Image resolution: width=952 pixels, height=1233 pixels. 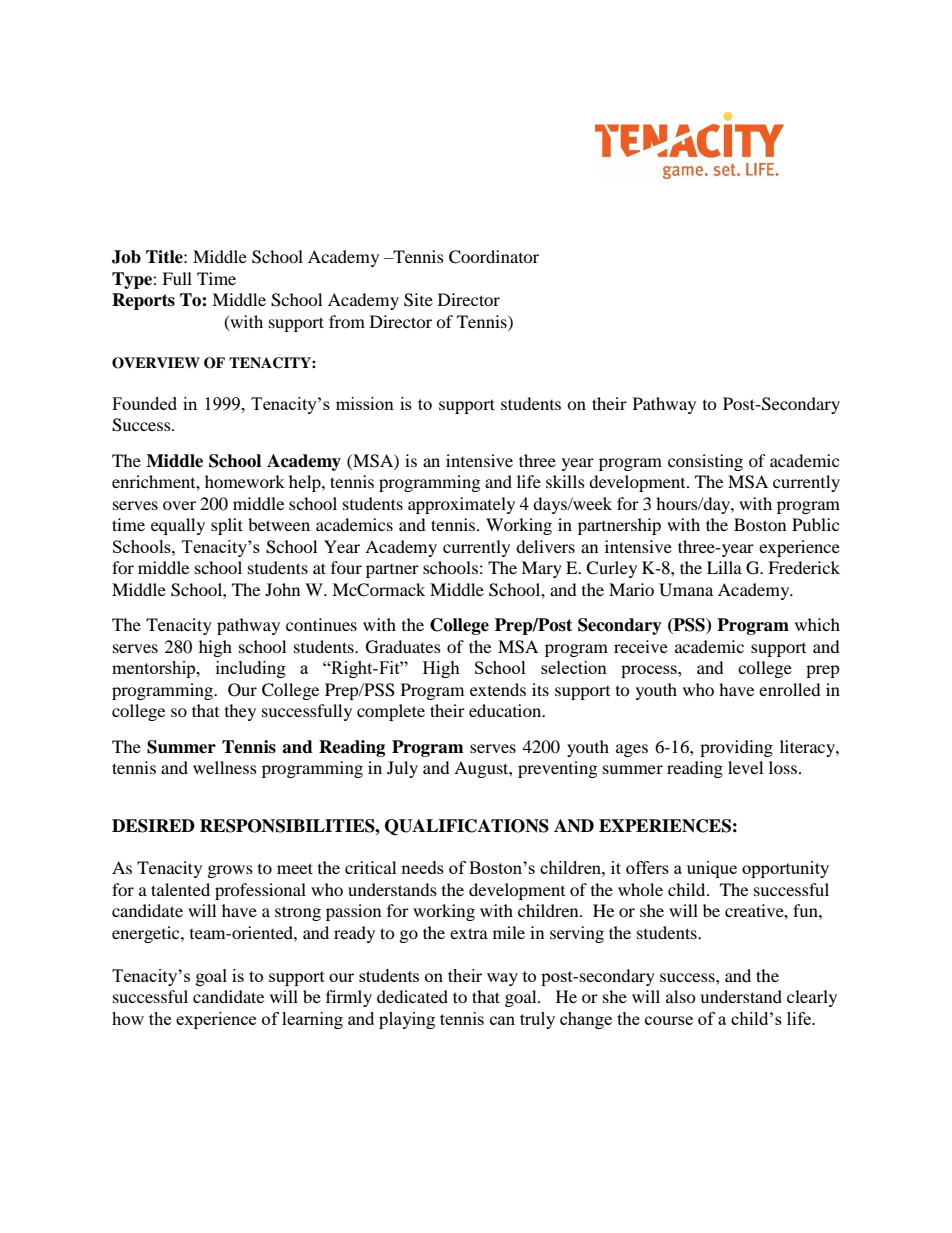 I want to click on Site, so click(x=418, y=300).
